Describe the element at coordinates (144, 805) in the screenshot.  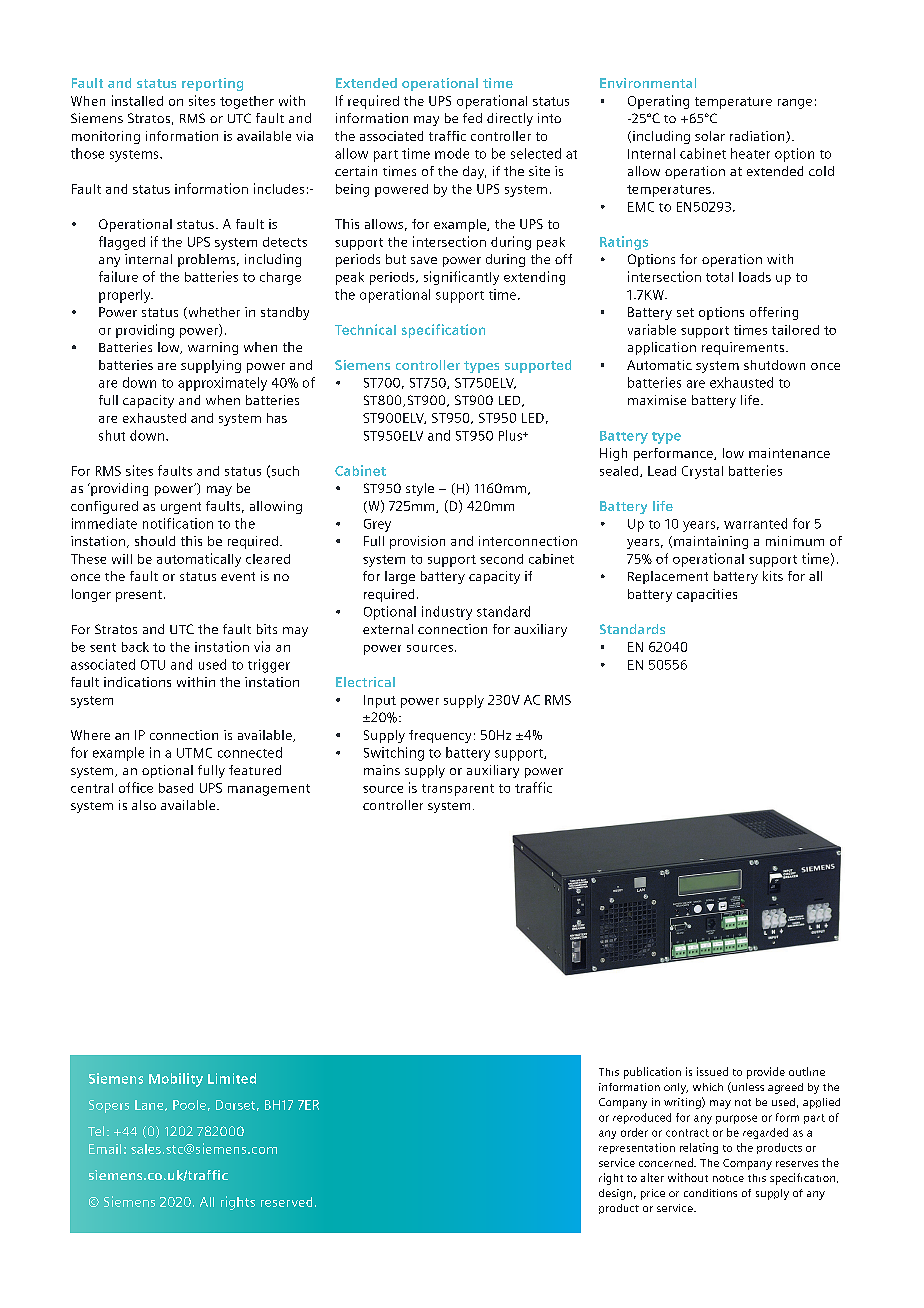
I see `also` at that location.
